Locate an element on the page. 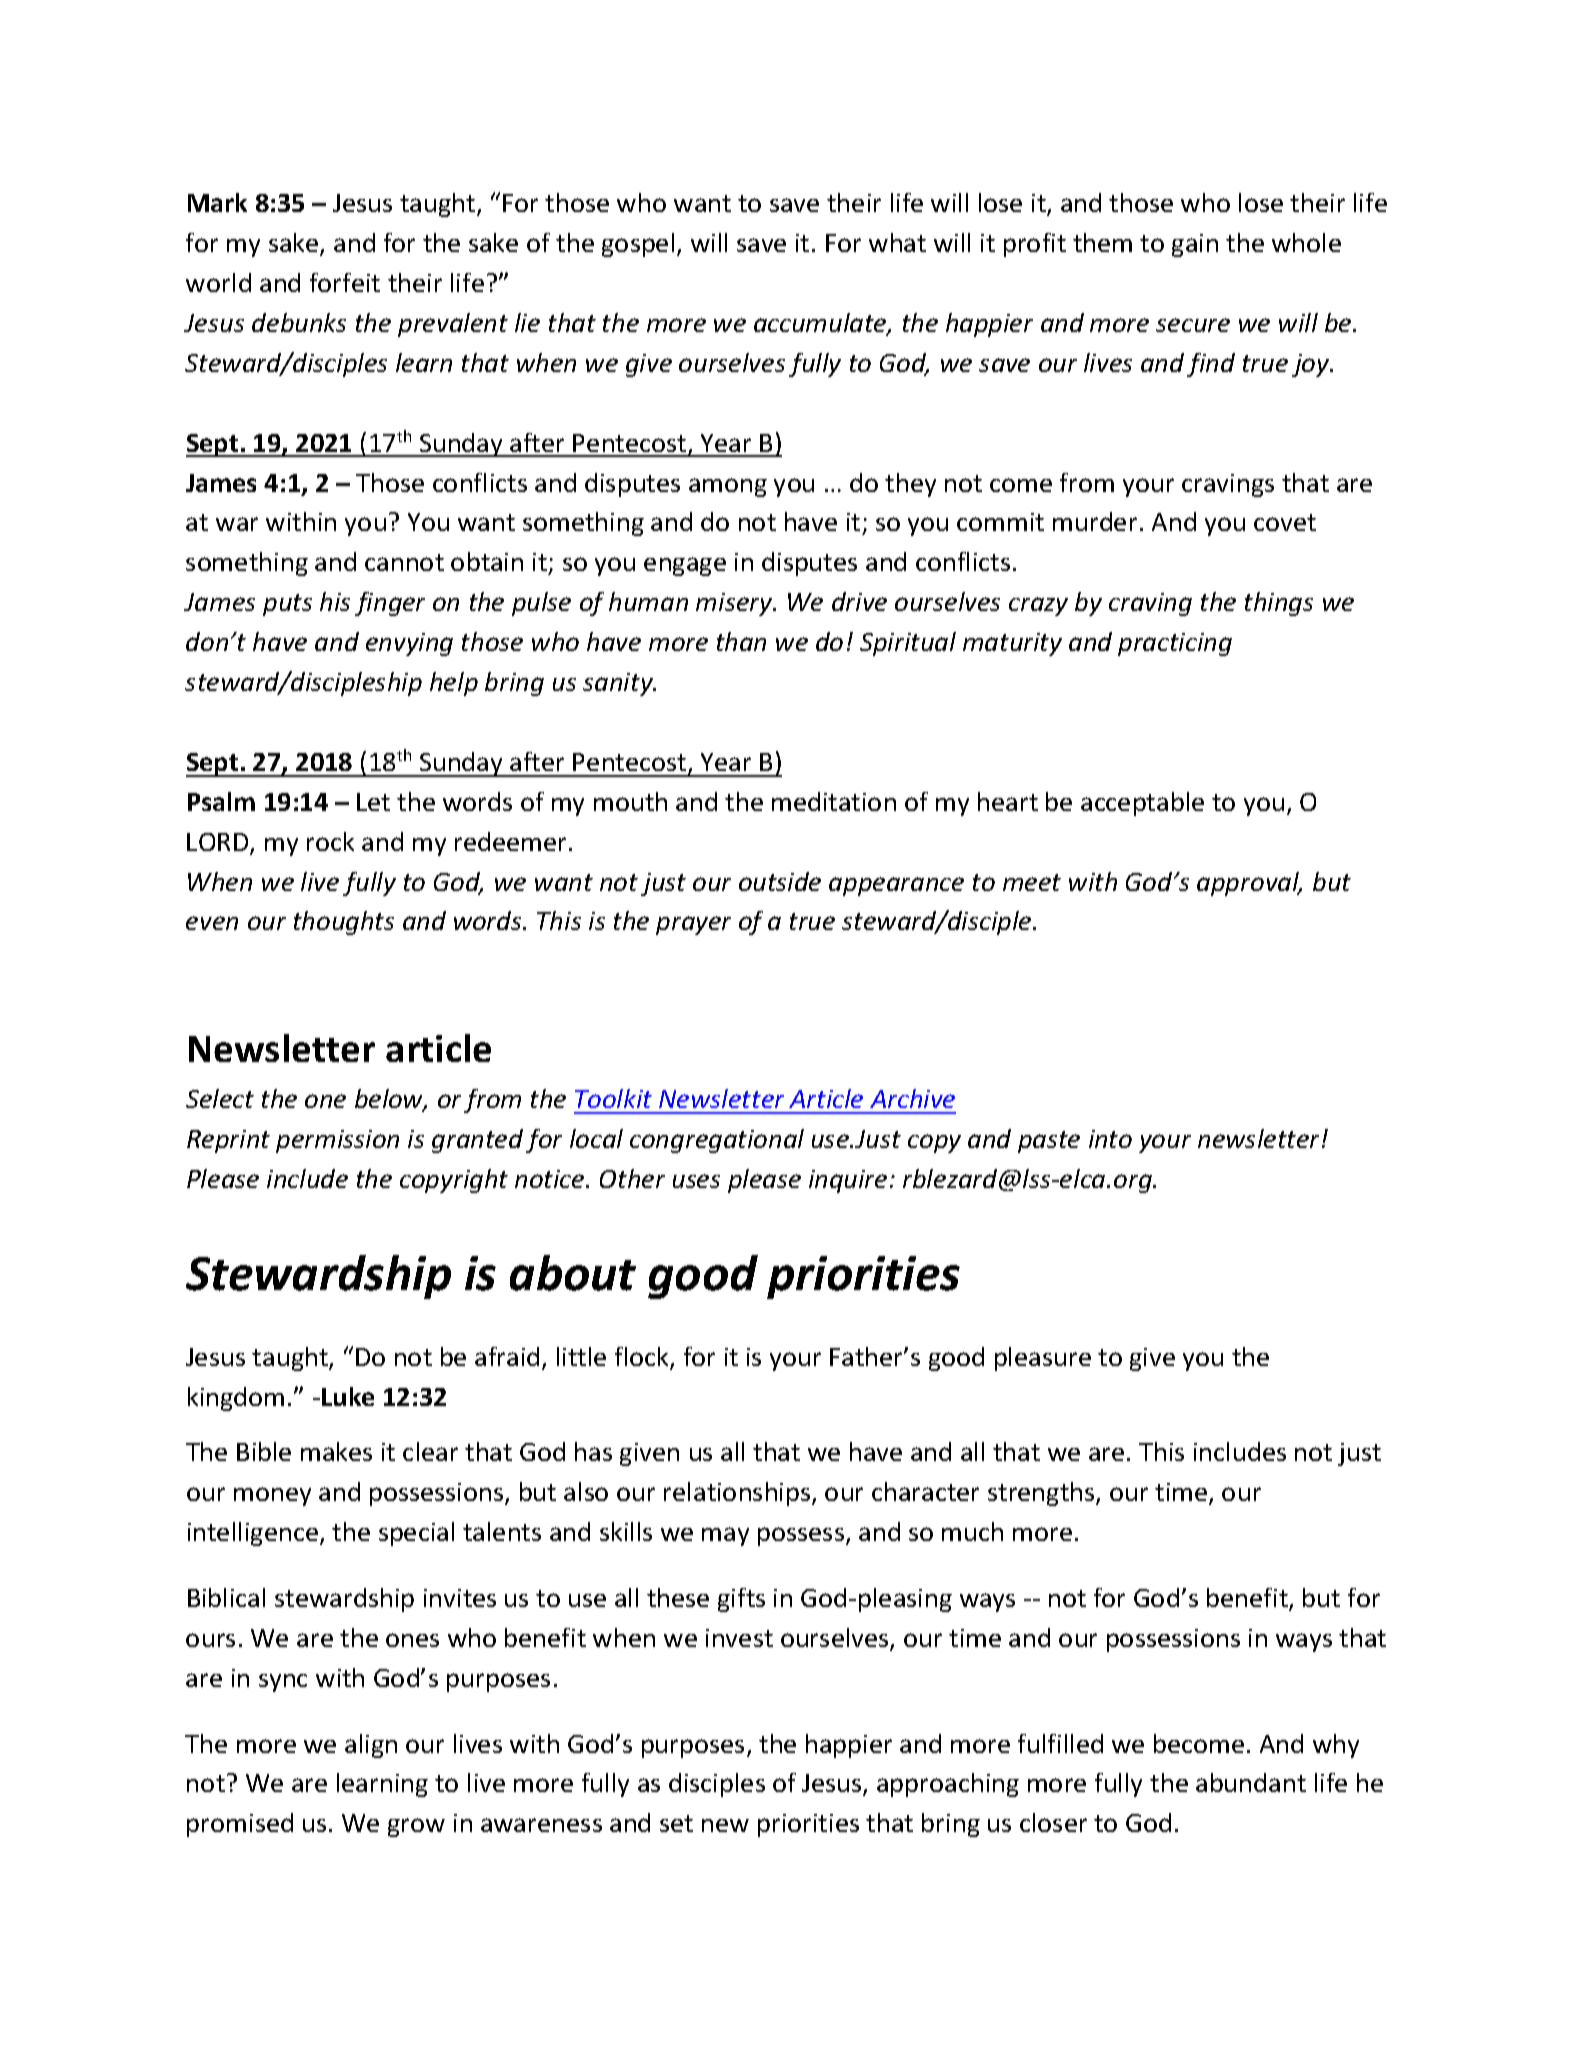  gain is located at coordinates (1195, 245).
